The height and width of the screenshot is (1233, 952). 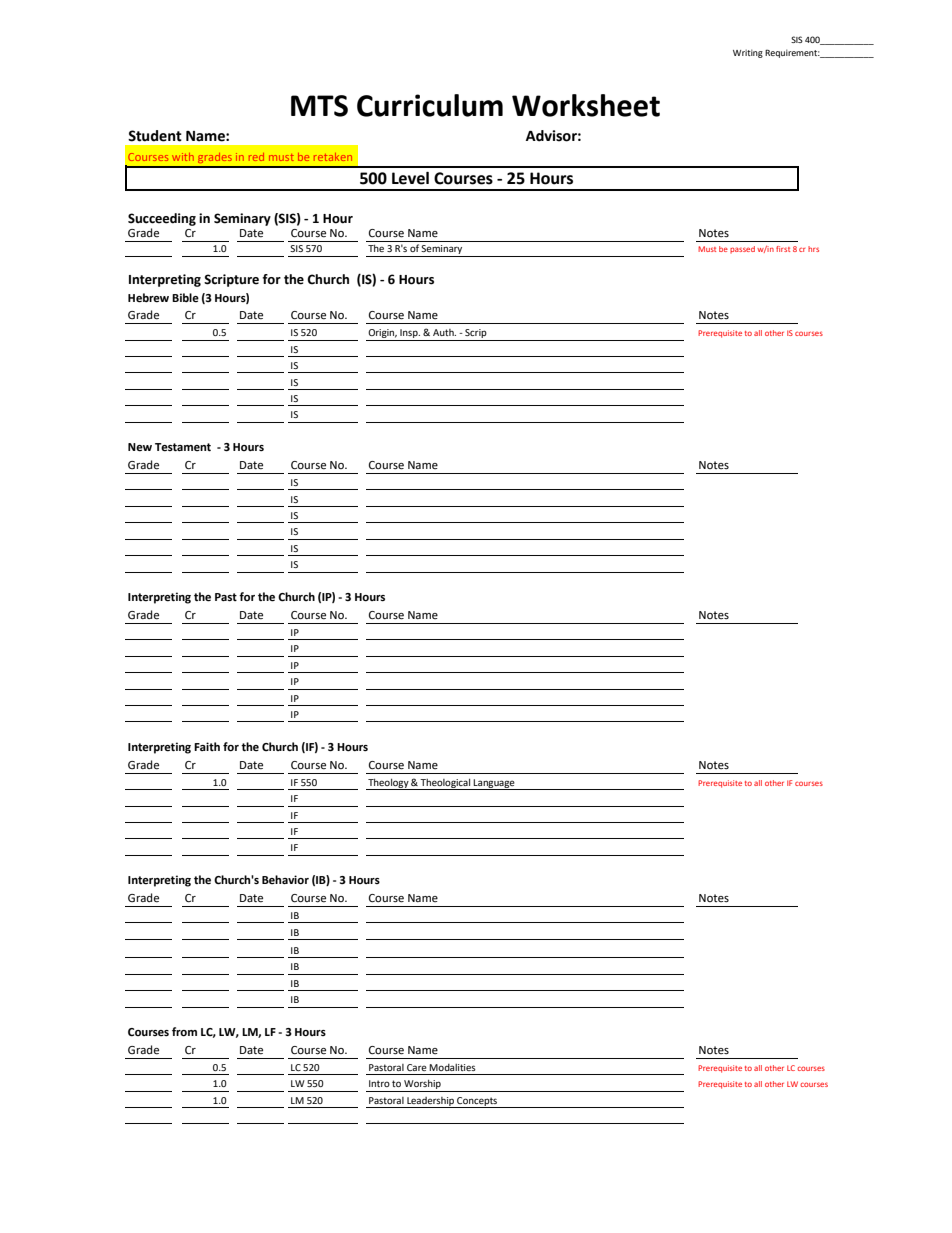 I want to click on Theology, so click(x=388, y=784).
